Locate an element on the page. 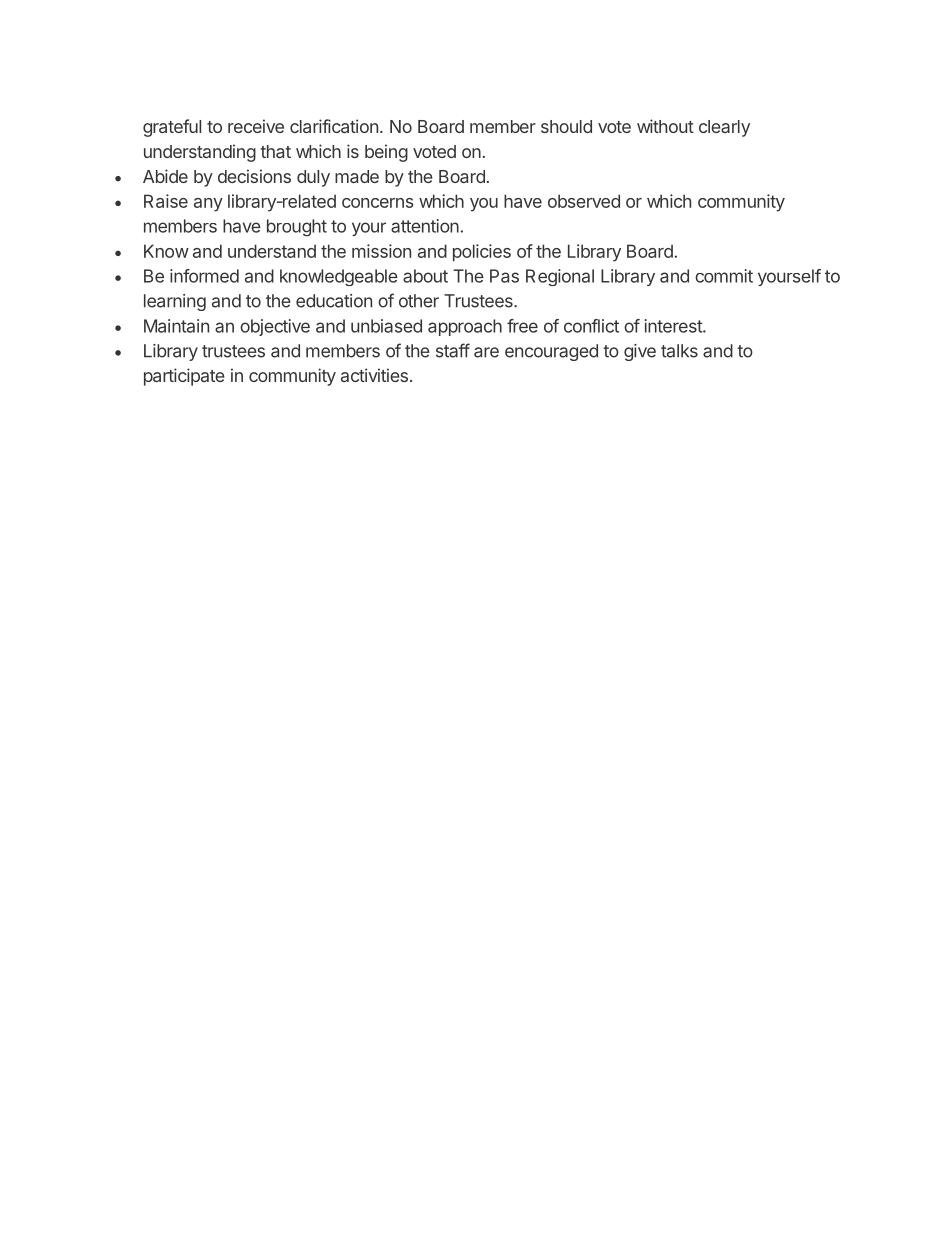  without is located at coordinates (665, 126).
